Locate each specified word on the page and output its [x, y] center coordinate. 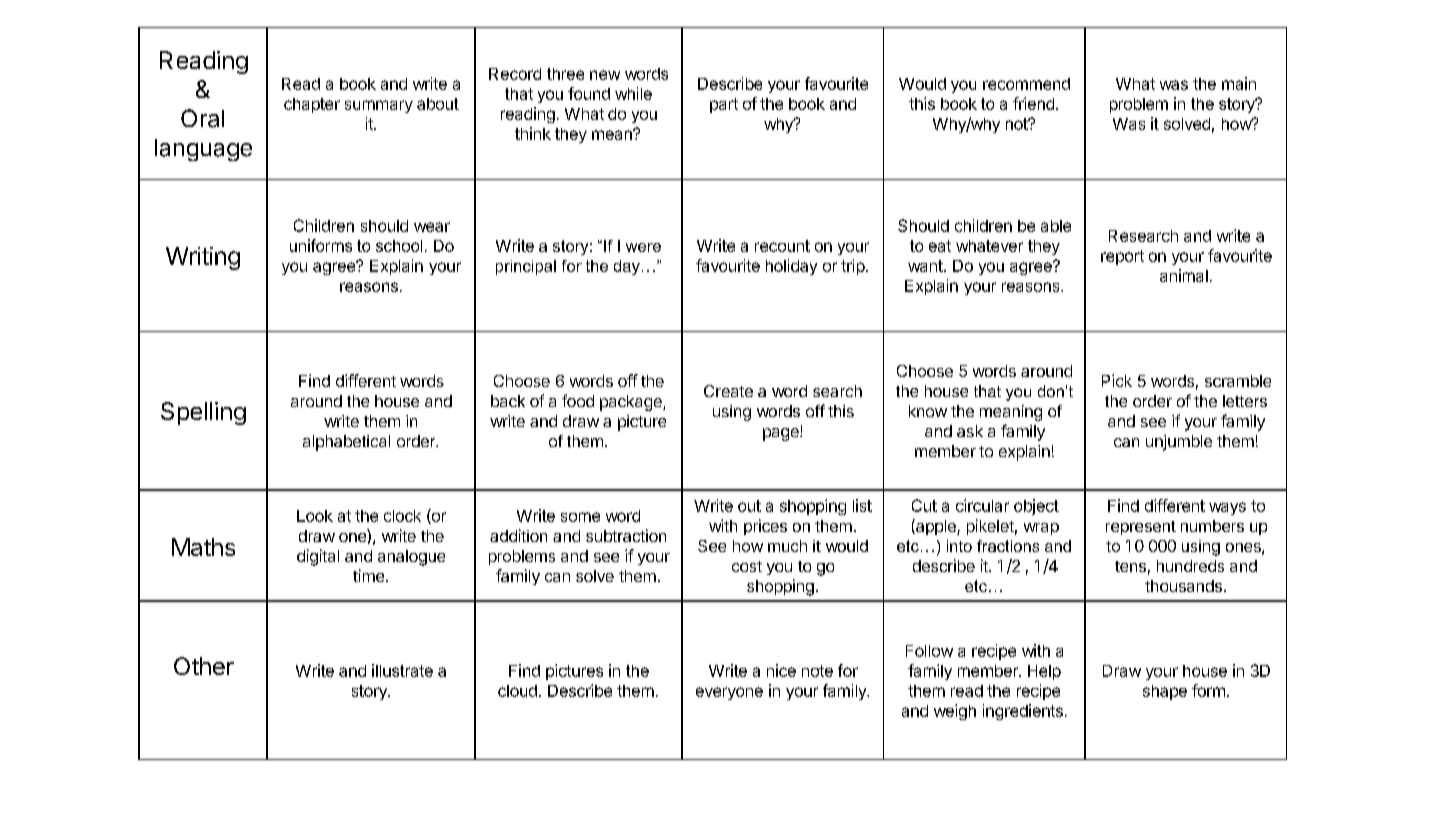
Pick [1117, 380]
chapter [312, 105]
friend [1033, 103]
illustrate [402, 670]
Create [728, 391]
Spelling [203, 413]
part [724, 105]
